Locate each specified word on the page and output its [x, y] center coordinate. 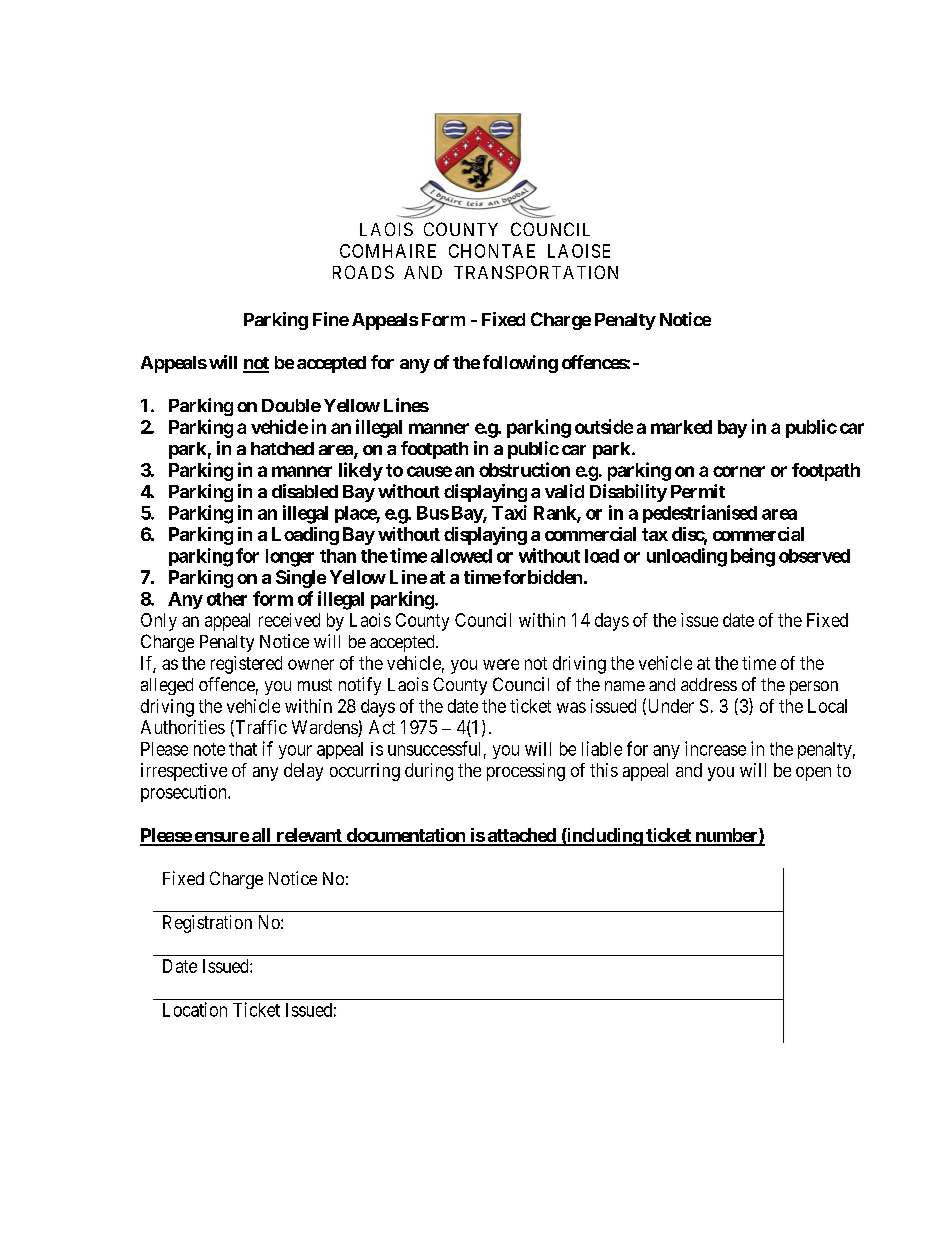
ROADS [363, 272]
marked [681, 427]
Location [195, 1009]
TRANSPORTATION [536, 272]
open [813, 774]
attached [521, 836]
